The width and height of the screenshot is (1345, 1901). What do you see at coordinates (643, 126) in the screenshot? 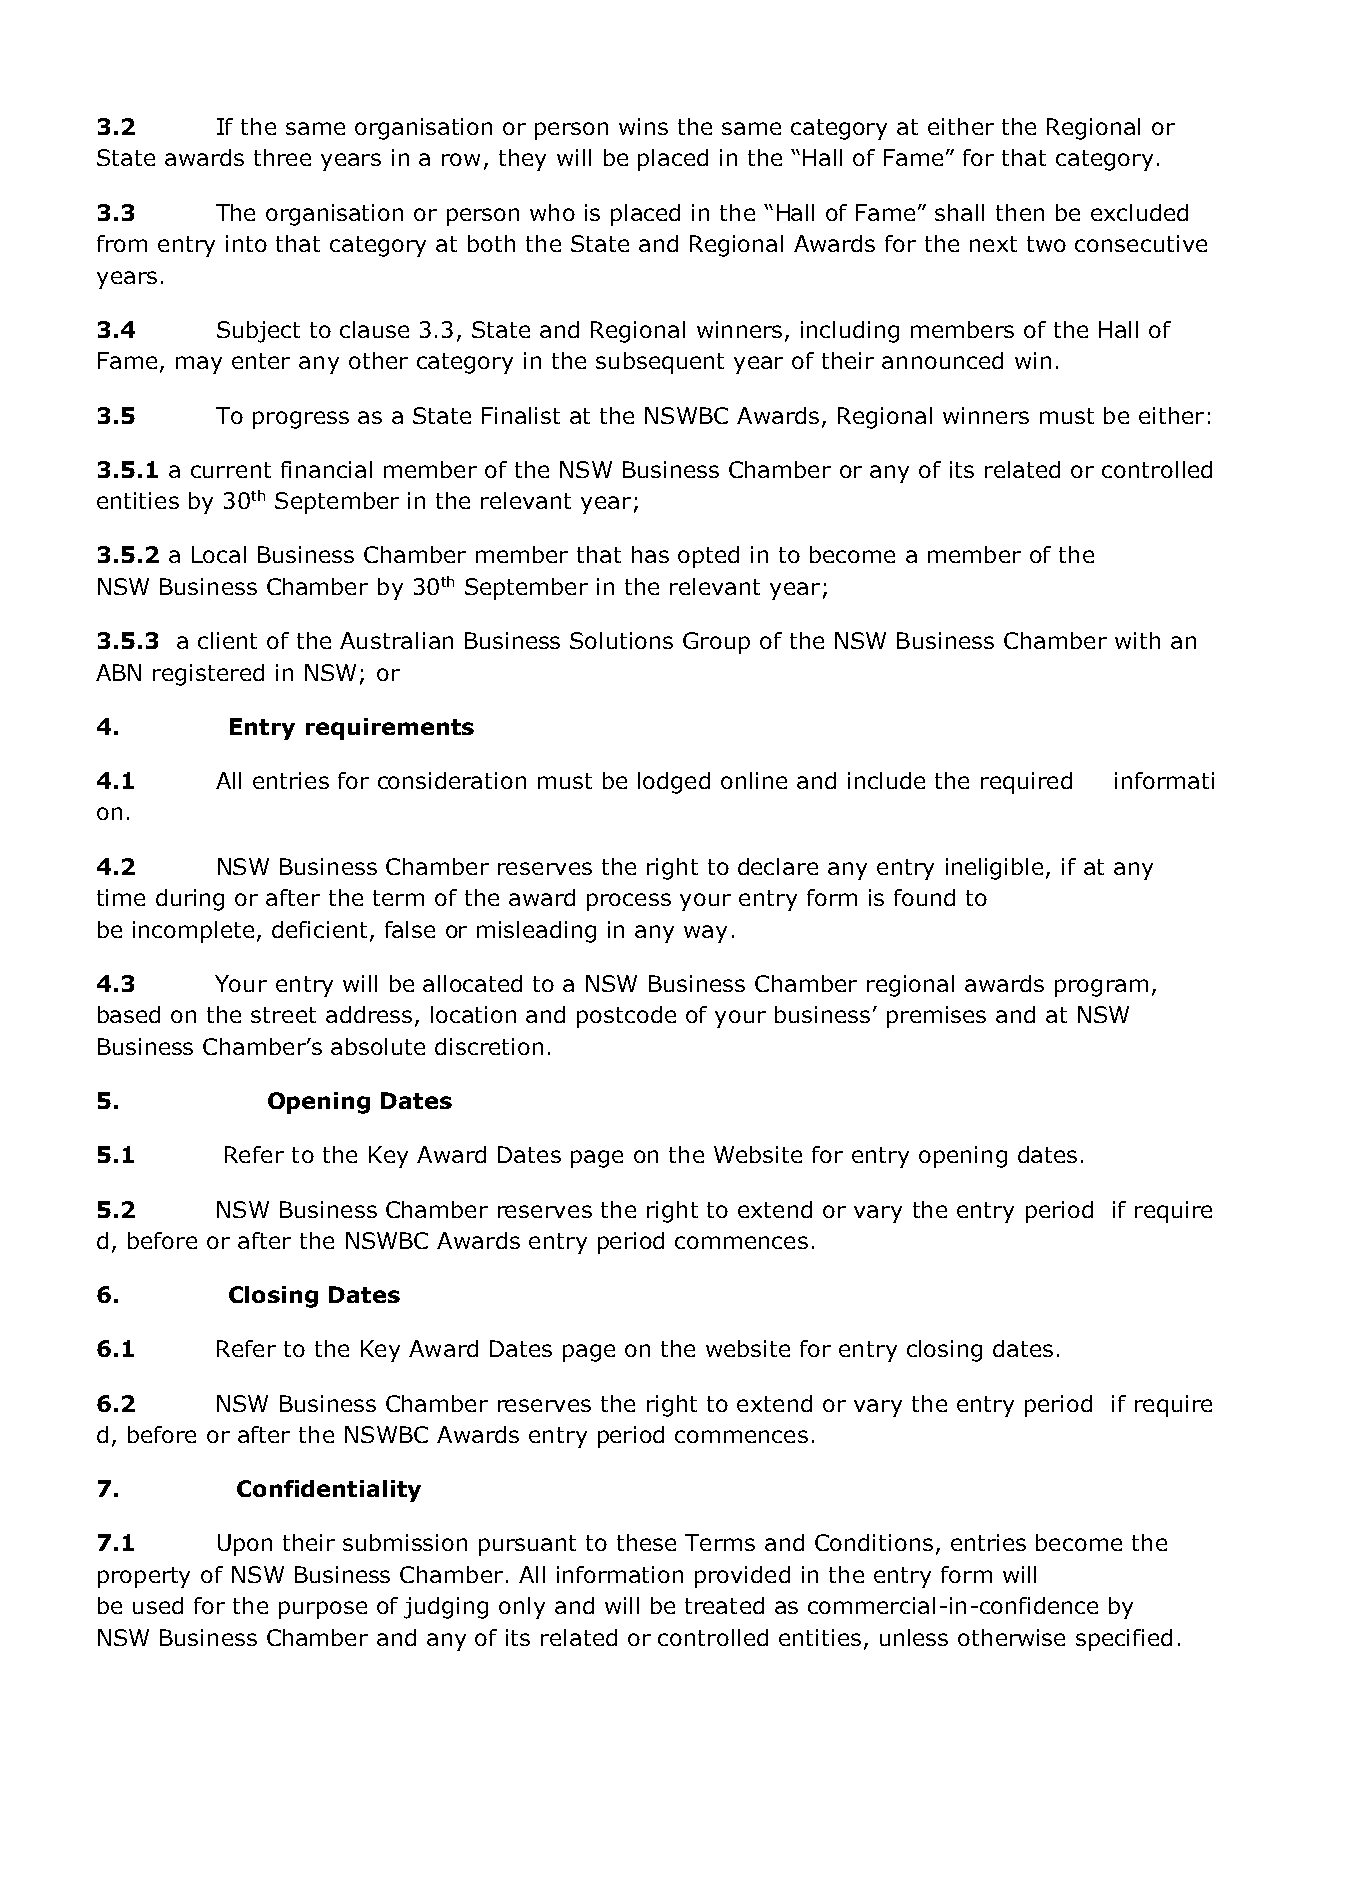
I see `wins` at bounding box center [643, 126].
